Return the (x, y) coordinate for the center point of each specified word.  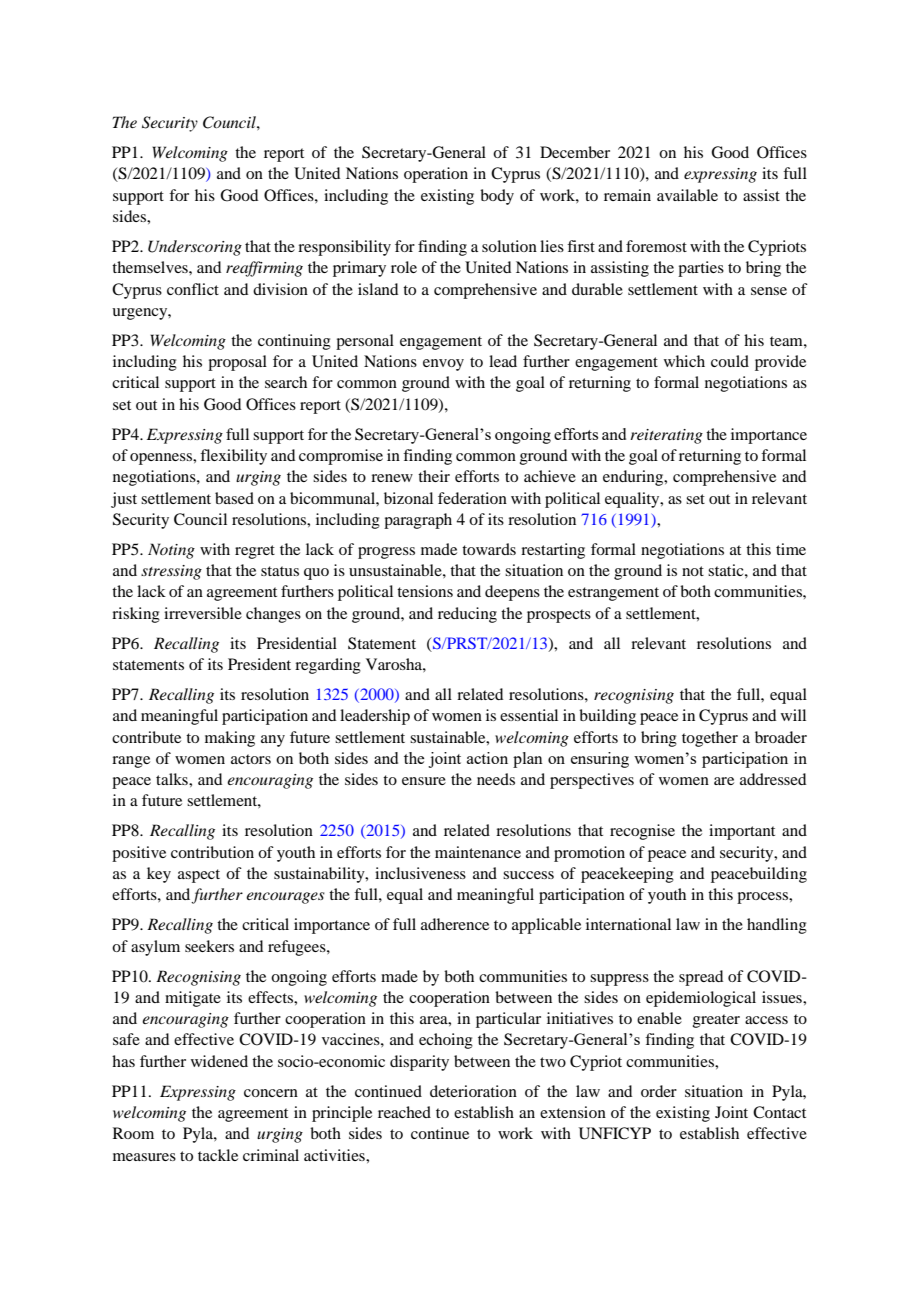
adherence (455, 924)
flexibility (233, 457)
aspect (199, 876)
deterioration (473, 1091)
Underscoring (195, 248)
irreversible (203, 613)
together (710, 739)
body (497, 197)
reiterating (666, 436)
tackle (218, 1155)
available (687, 195)
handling (777, 926)
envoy (443, 365)
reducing (467, 615)
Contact (779, 1112)
